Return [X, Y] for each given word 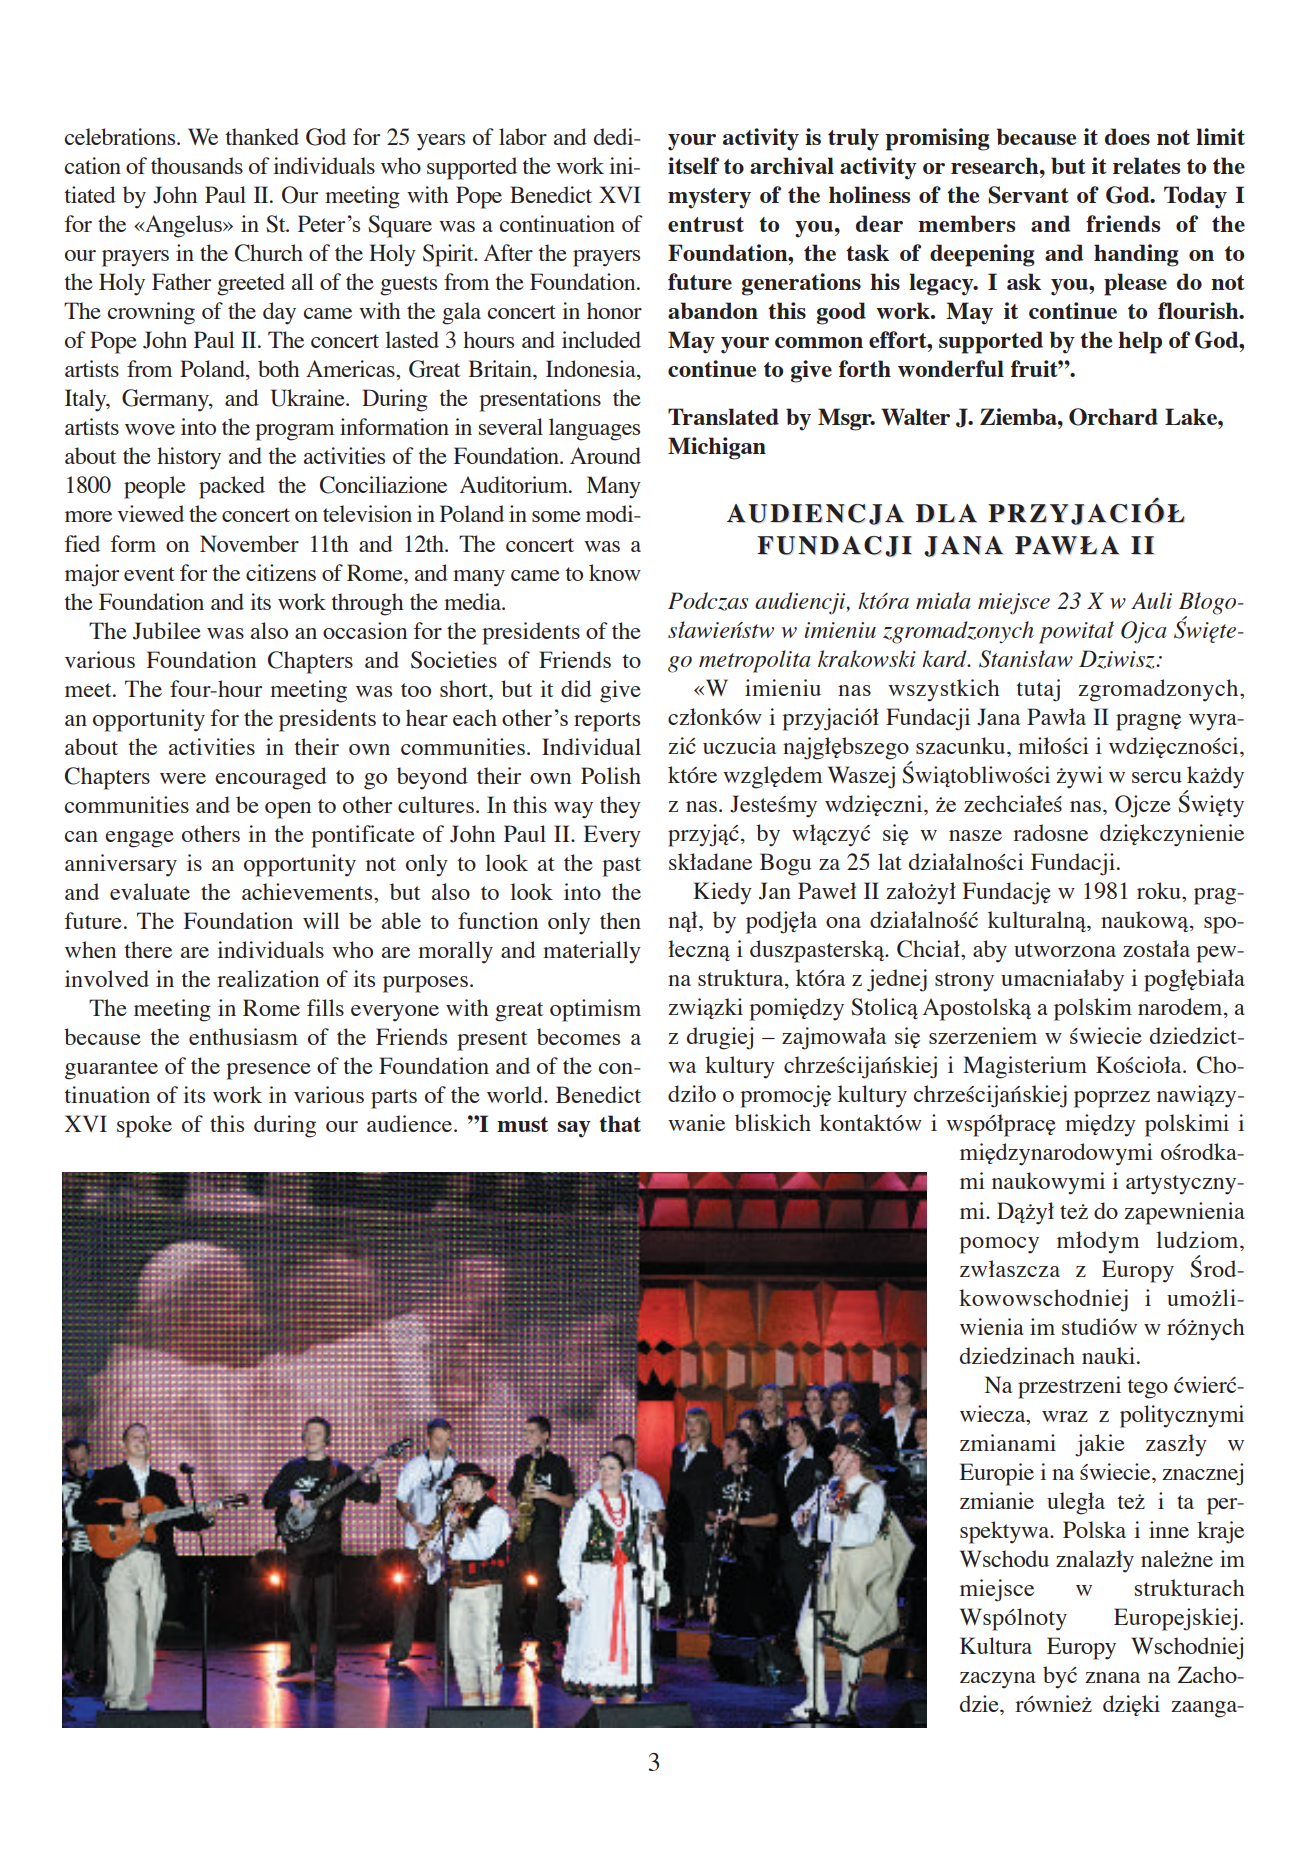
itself [693, 165]
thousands [197, 165]
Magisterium [1025, 1067]
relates [1146, 165]
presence [268, 1071]
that [620, 1123]
